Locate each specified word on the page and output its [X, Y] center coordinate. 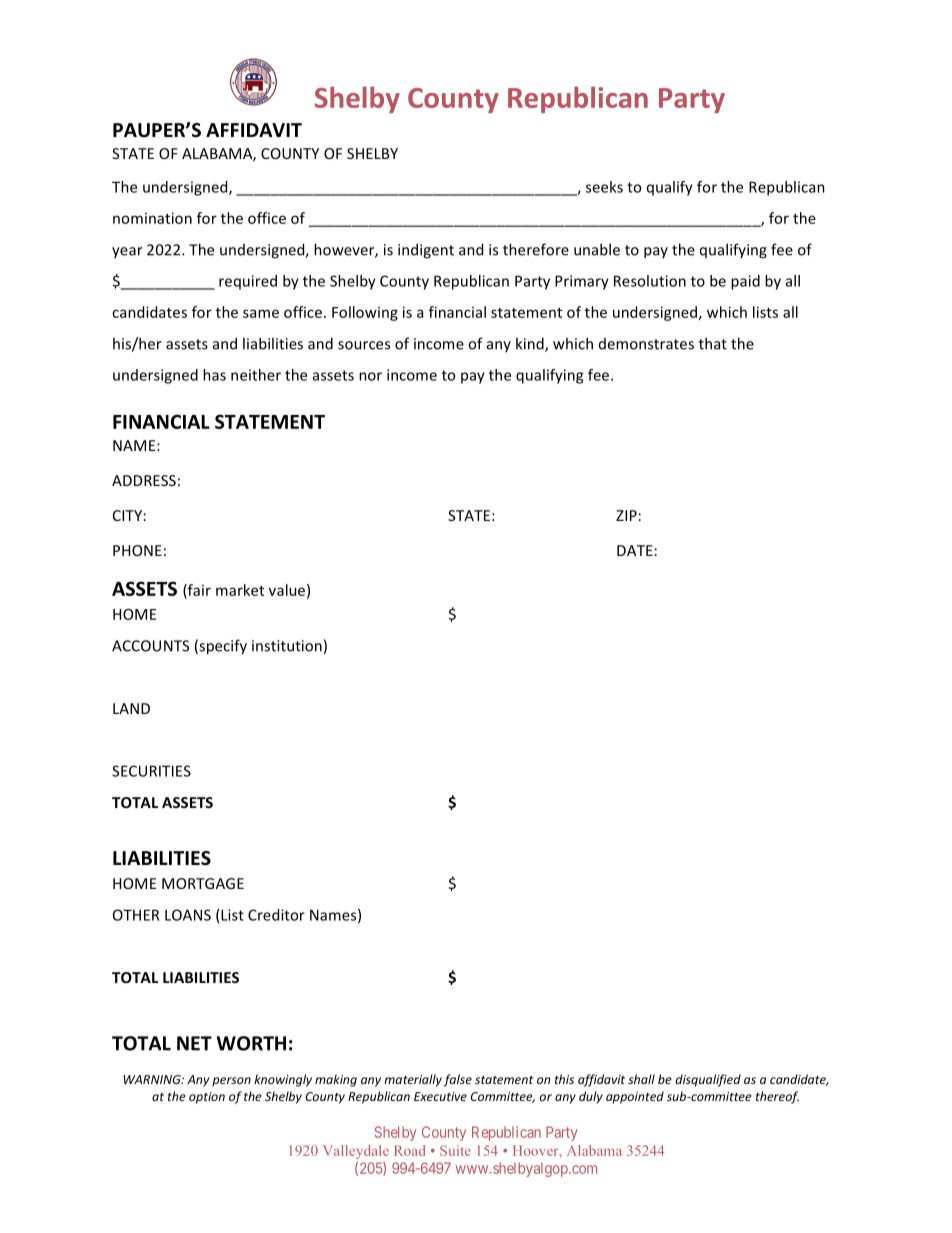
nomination [152, 218]
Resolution [650, 281]
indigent [426, 251]
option [207, 1098]
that [713, 343]
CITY [127, 515]
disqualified [708, 1080]
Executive [440, 1096]
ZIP [626, 515]
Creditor [276, 915]
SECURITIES [151, 771]
